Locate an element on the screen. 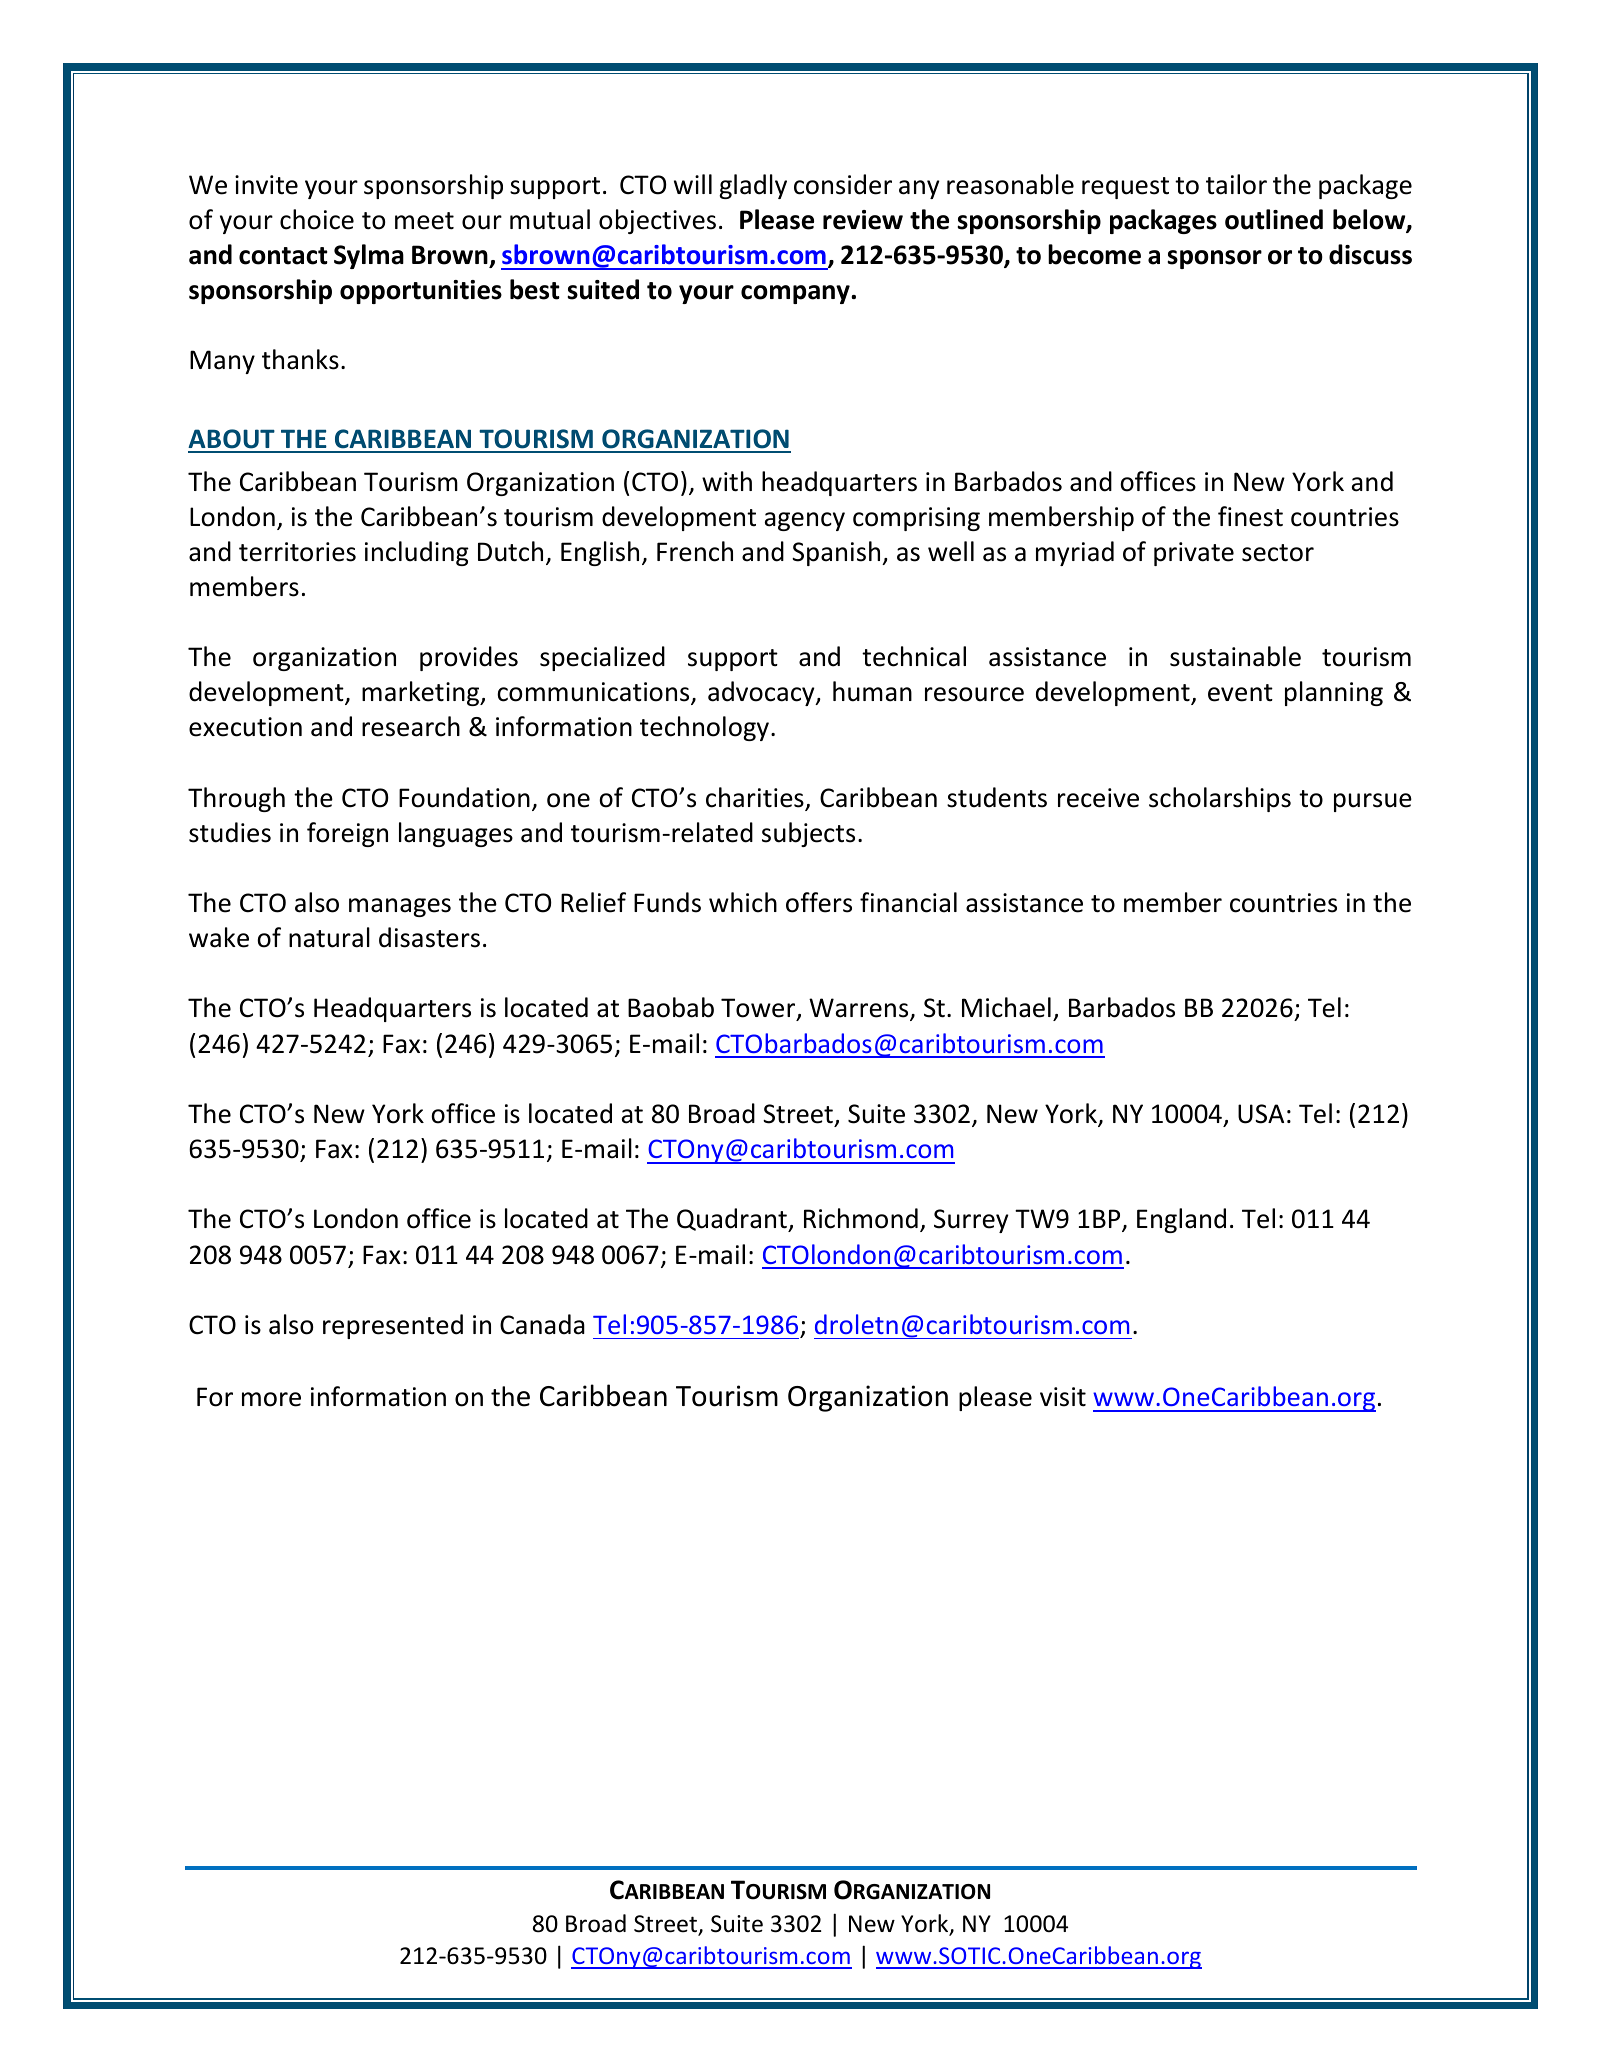  visit is located at coordinates (1063, 1397).
